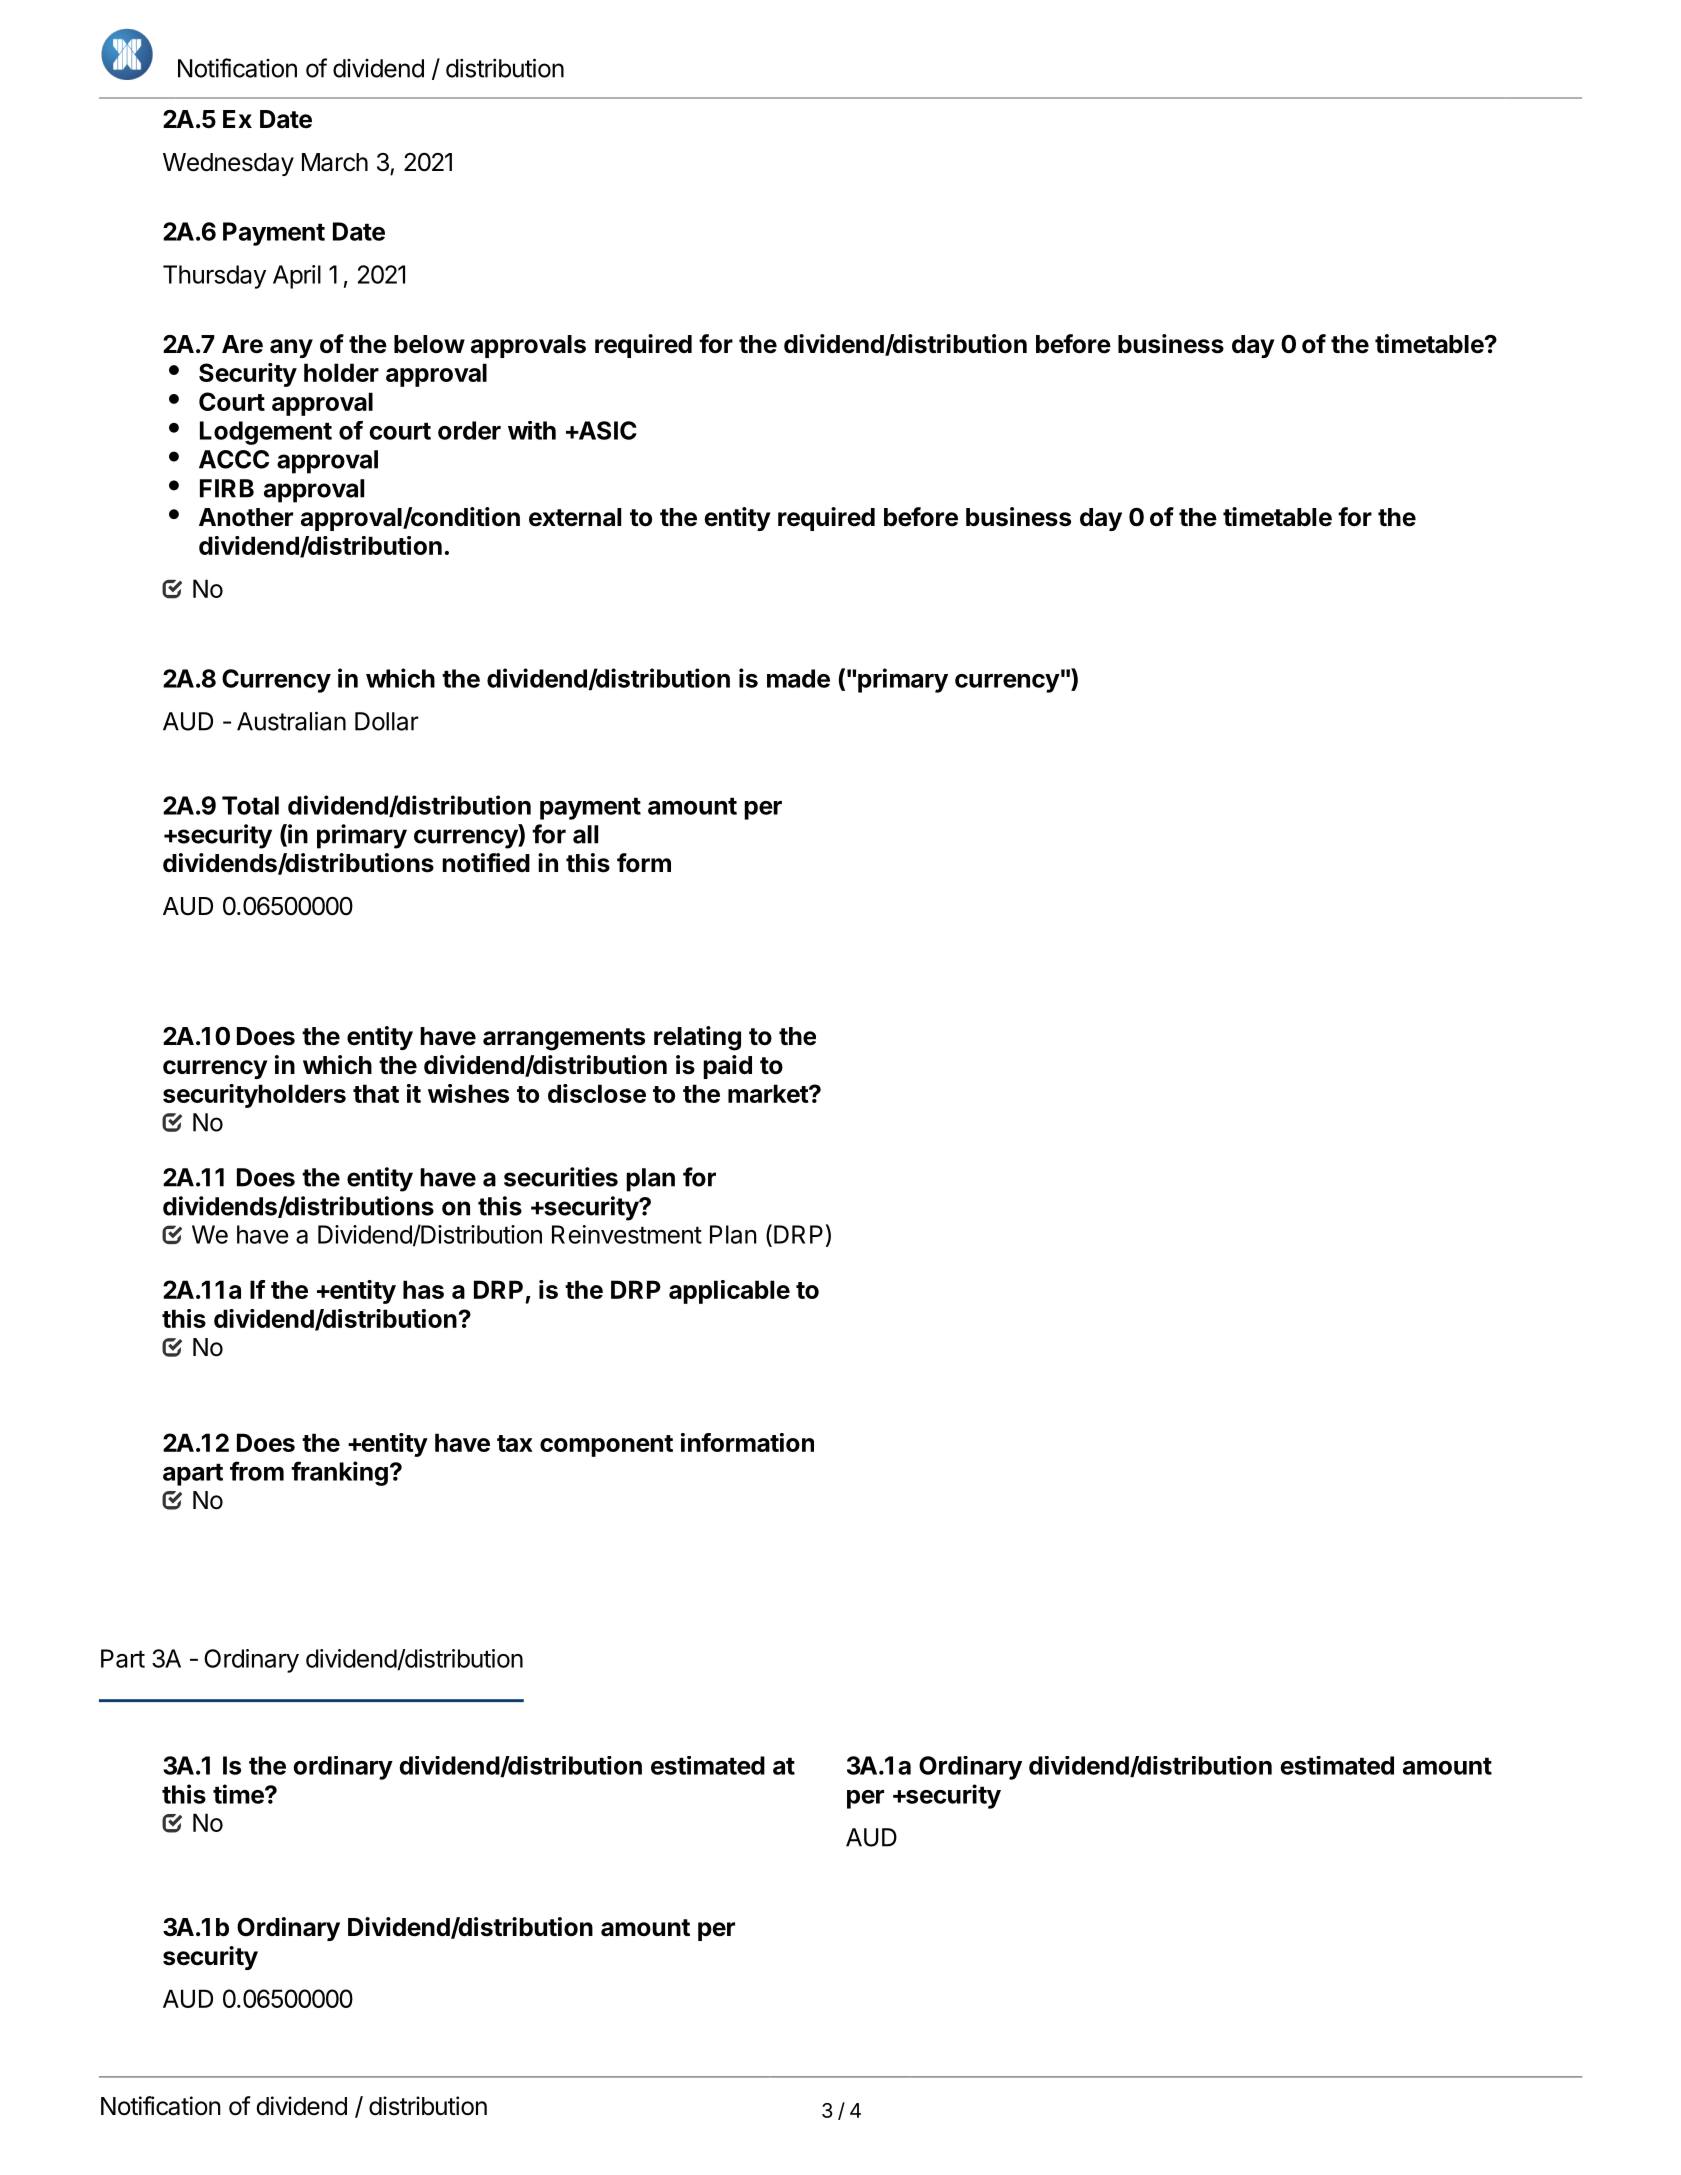 This page has height=2175, width=1681. Describe the element at coordinates (515, 1443) in the page. I see `tax` at that location.
